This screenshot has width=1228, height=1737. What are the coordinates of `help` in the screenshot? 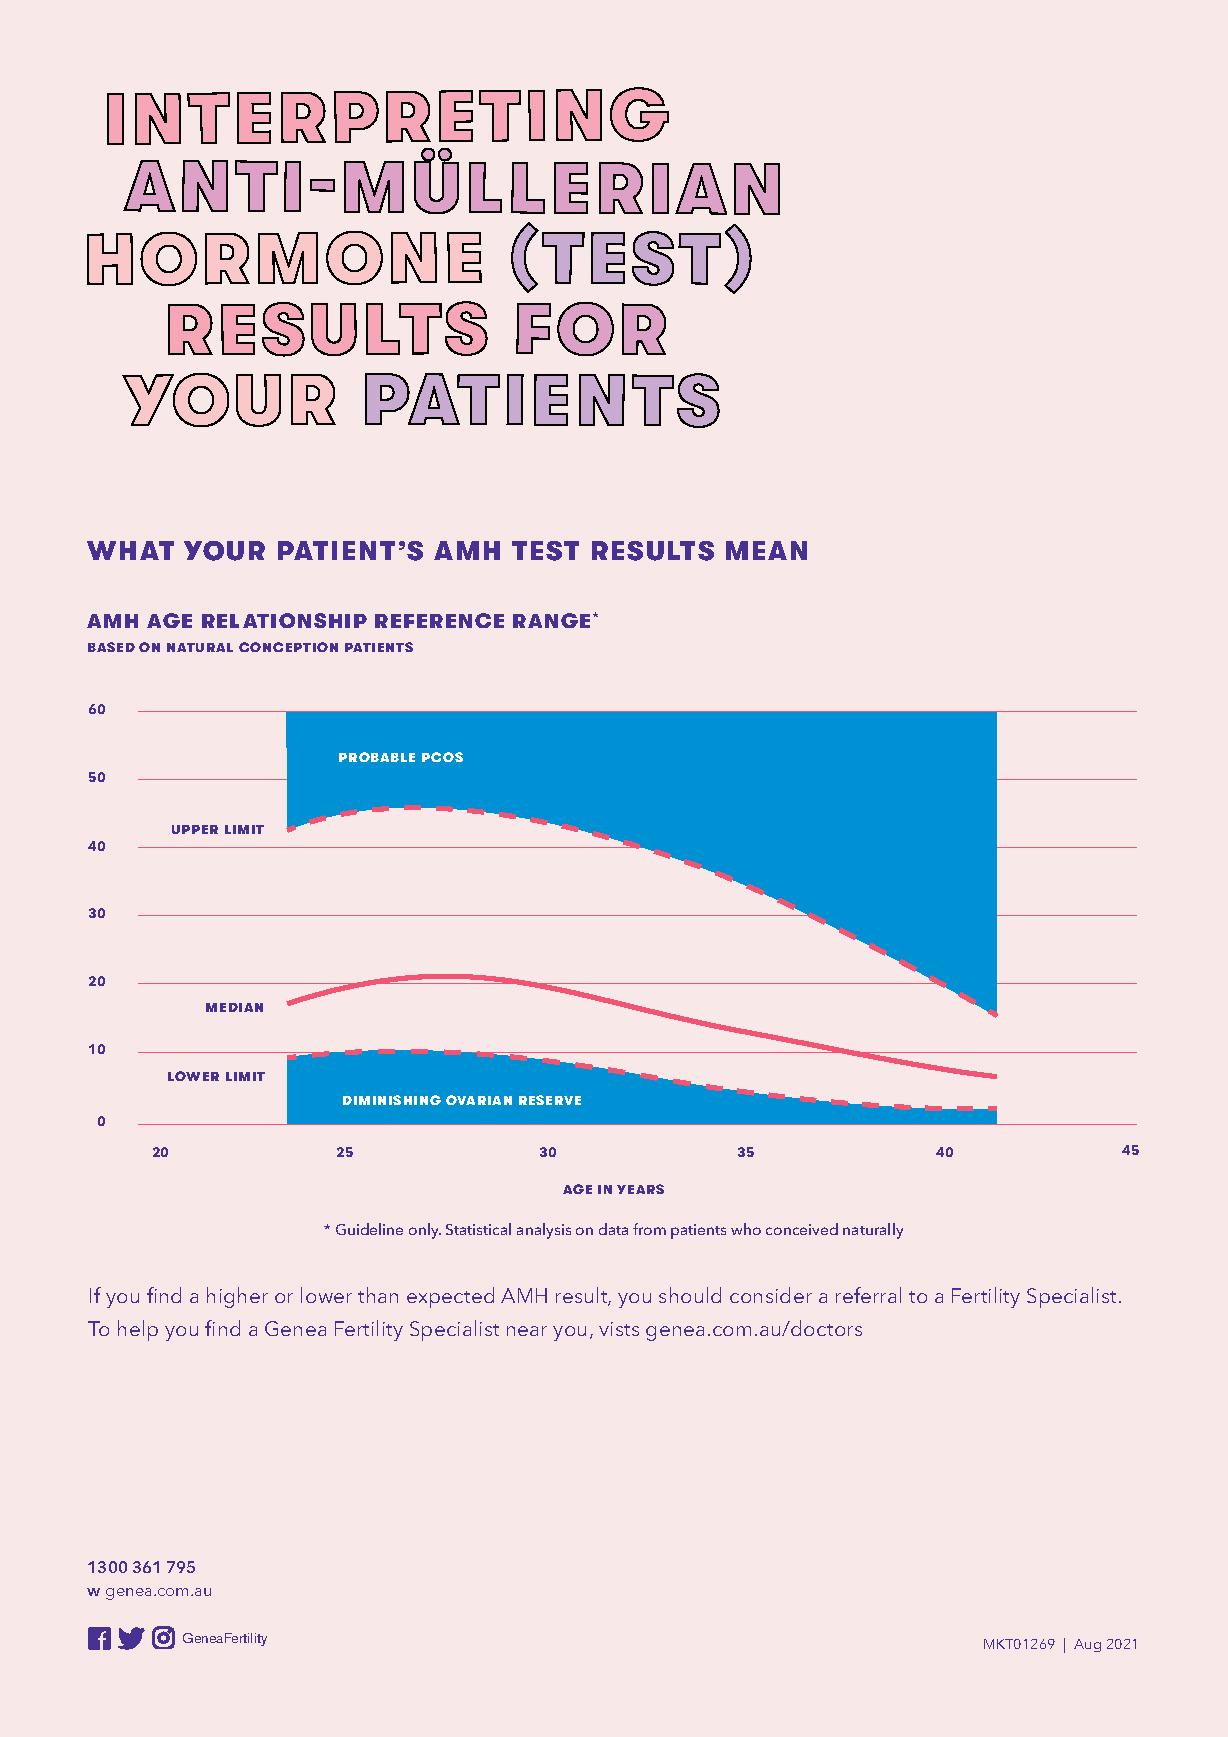 It's located at (138, 1330).
